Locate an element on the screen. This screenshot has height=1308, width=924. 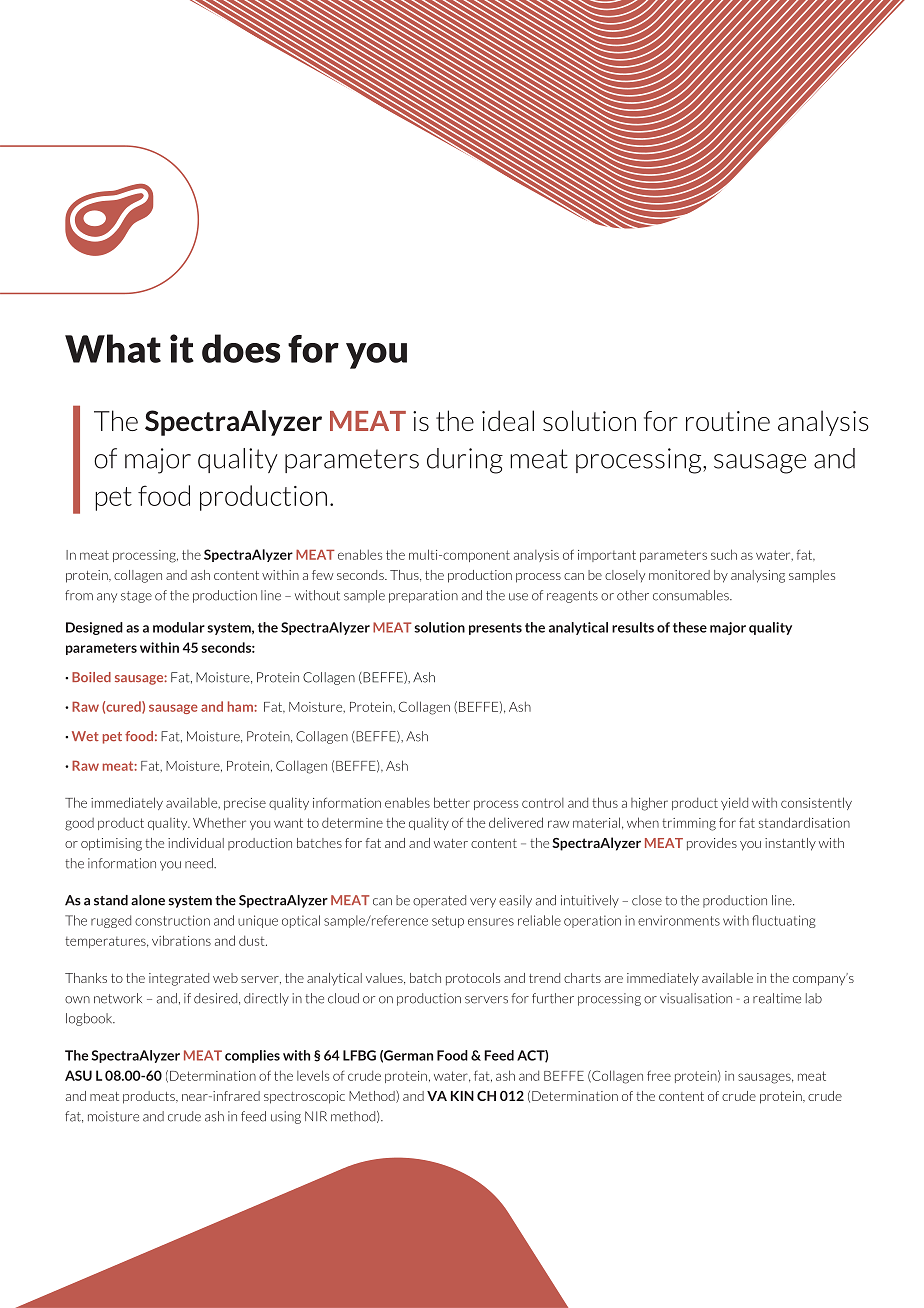
ASU is located at coordinates (78, 1075).
